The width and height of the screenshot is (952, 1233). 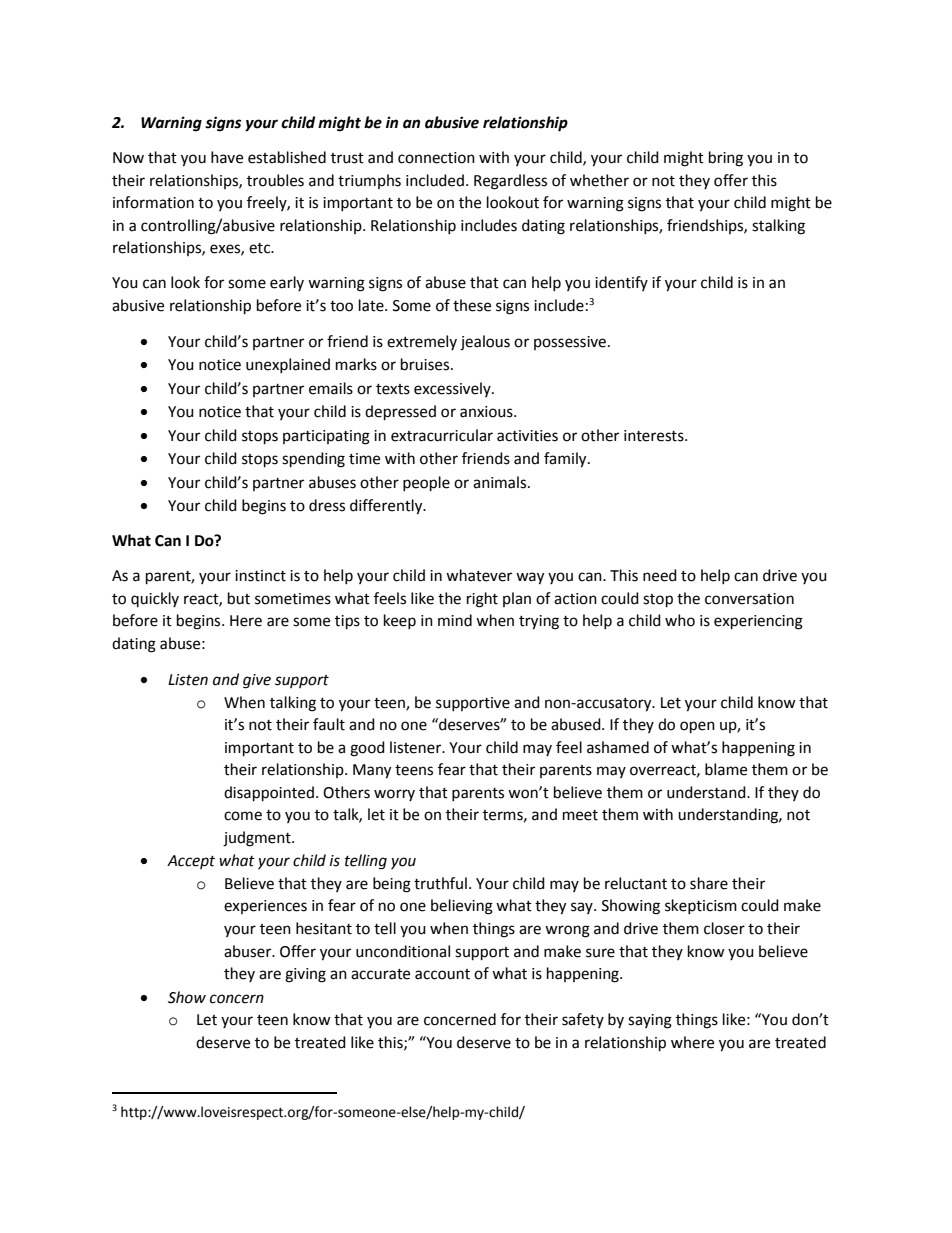 I want to click on connection, so click(x=436, y=158).
